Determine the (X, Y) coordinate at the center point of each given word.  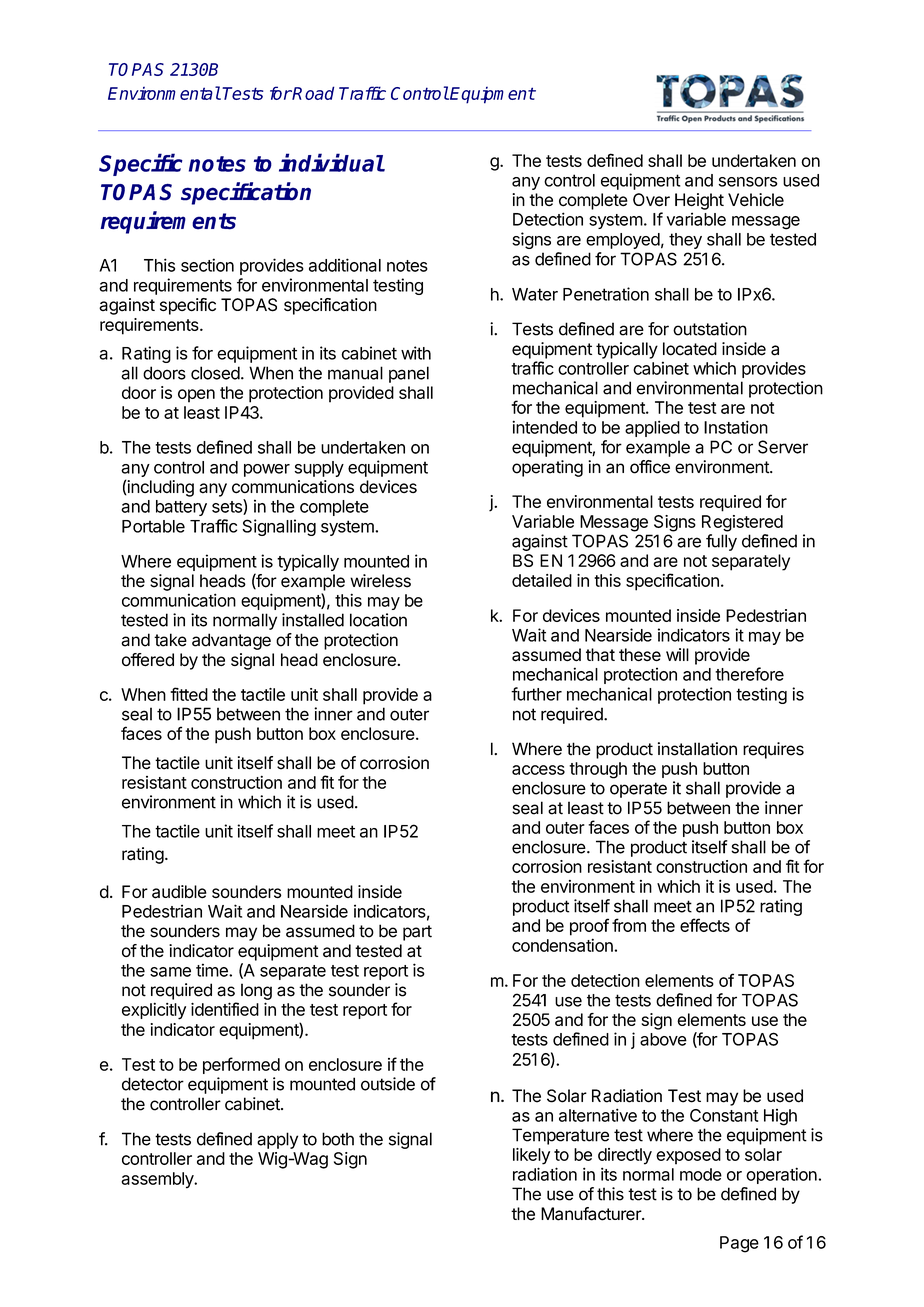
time (213, 970)
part (417, 933)
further (536, 694)
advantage (231, 641)
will (677, 654)
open (196, 396)
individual (331, 162)
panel (409, 374)
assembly (158, 1180)
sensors (748, 182)
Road (312, 93)
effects (705, 925)
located (690, 349)
